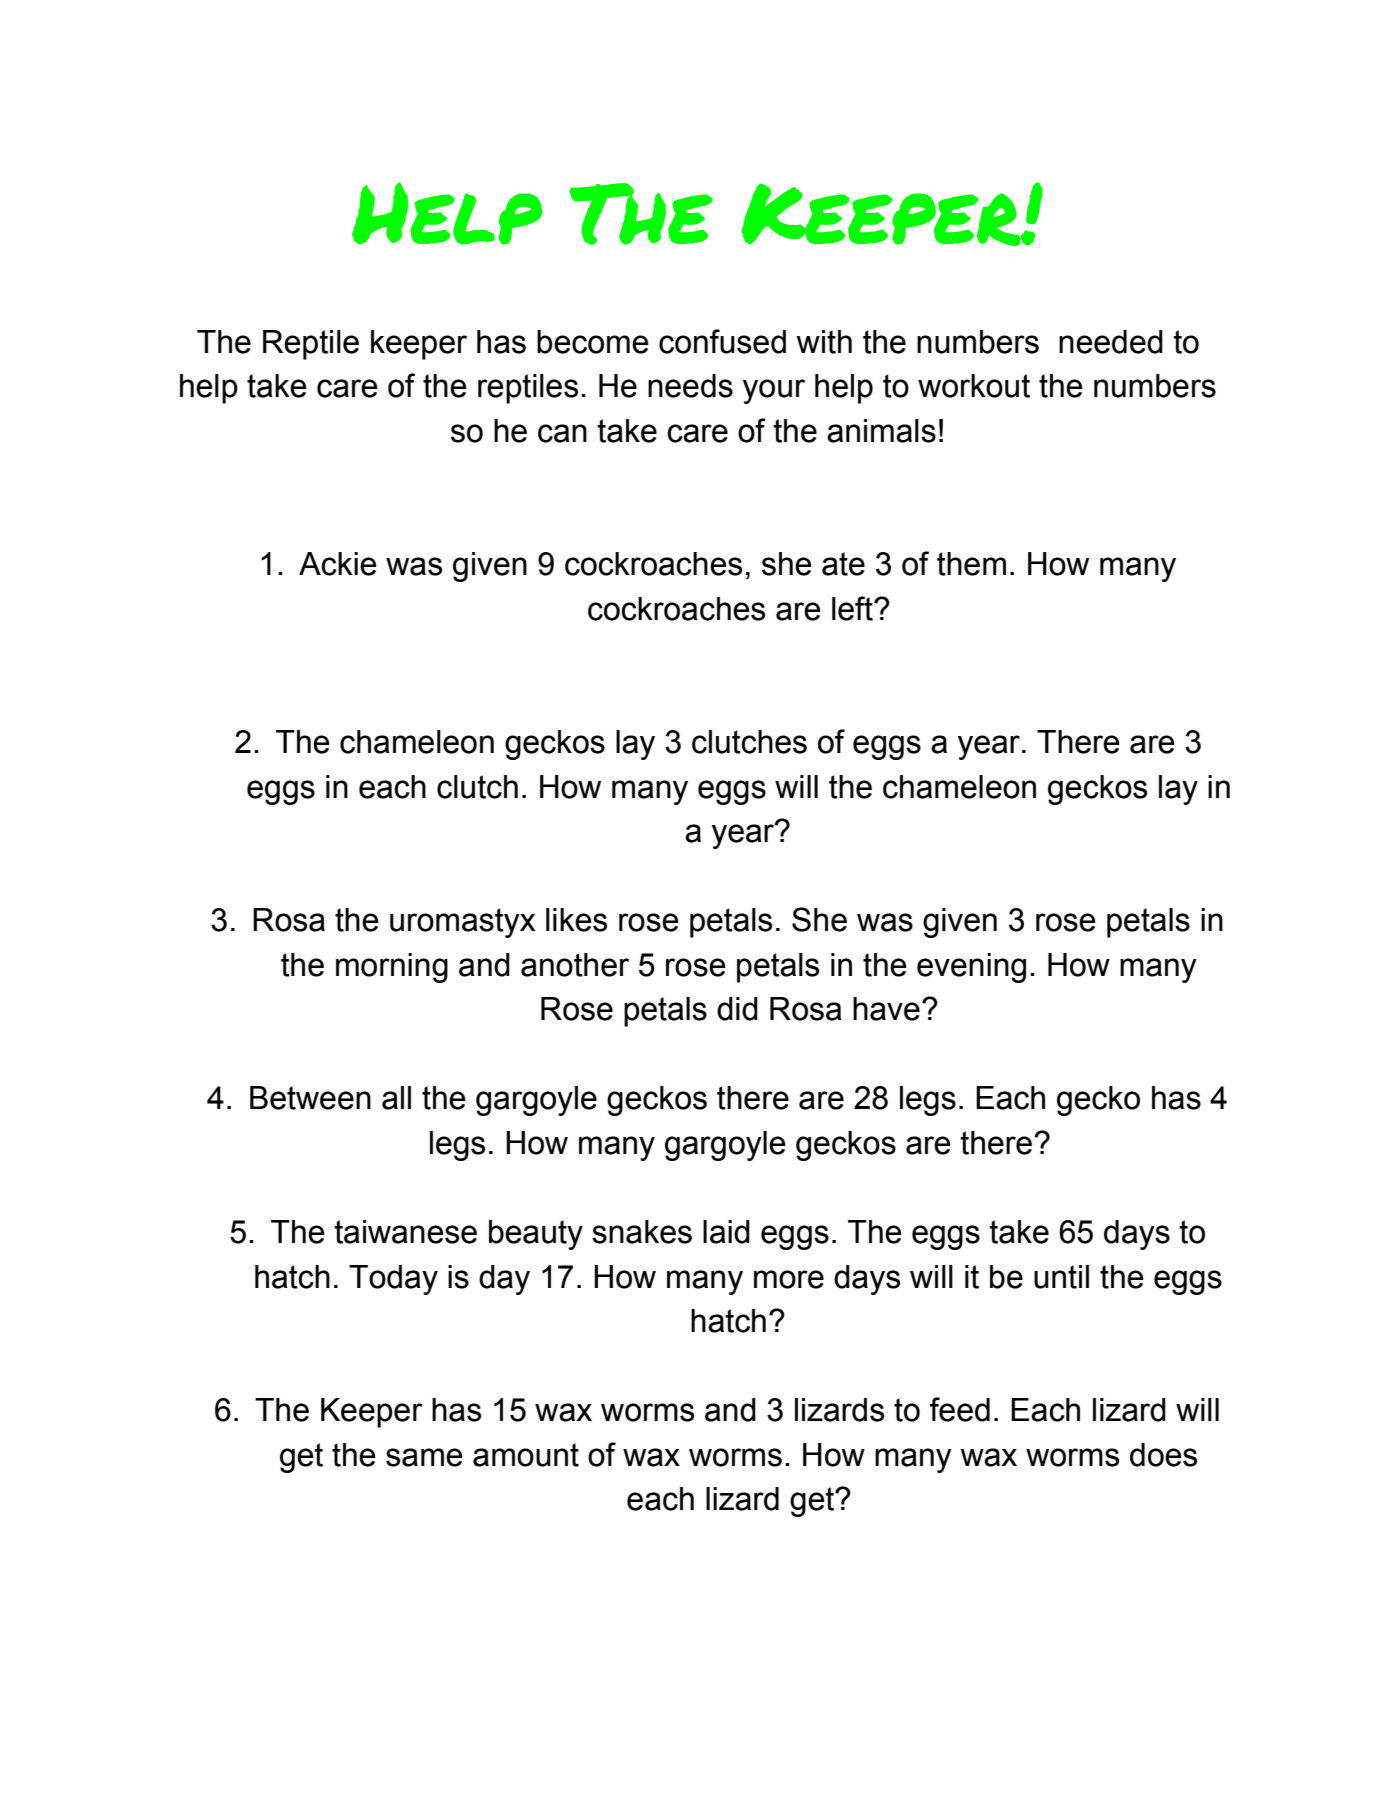 This screenshot has height=1808, width=1397. I want to click on all, so click(396, 1098).
